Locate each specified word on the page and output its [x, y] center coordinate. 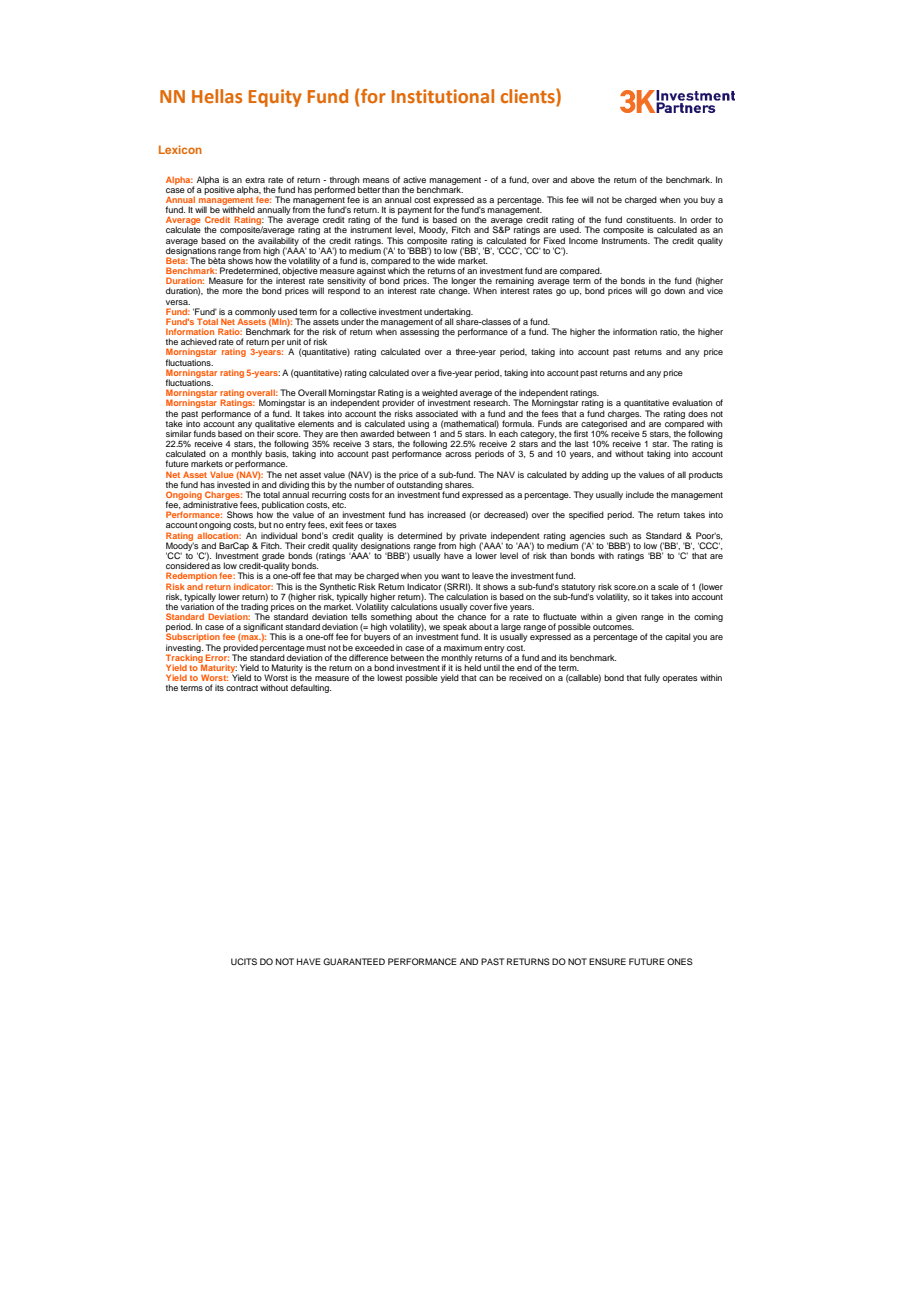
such [618, 535]
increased [446, 514]
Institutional [443, 96]
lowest [390, 677]
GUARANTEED [354, 961]
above [583, 179]
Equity [275, 98]
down [674, 290]
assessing [419, 331]
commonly [256, 313]
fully [652, 678]
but [265, 524]
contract [242, 688]
